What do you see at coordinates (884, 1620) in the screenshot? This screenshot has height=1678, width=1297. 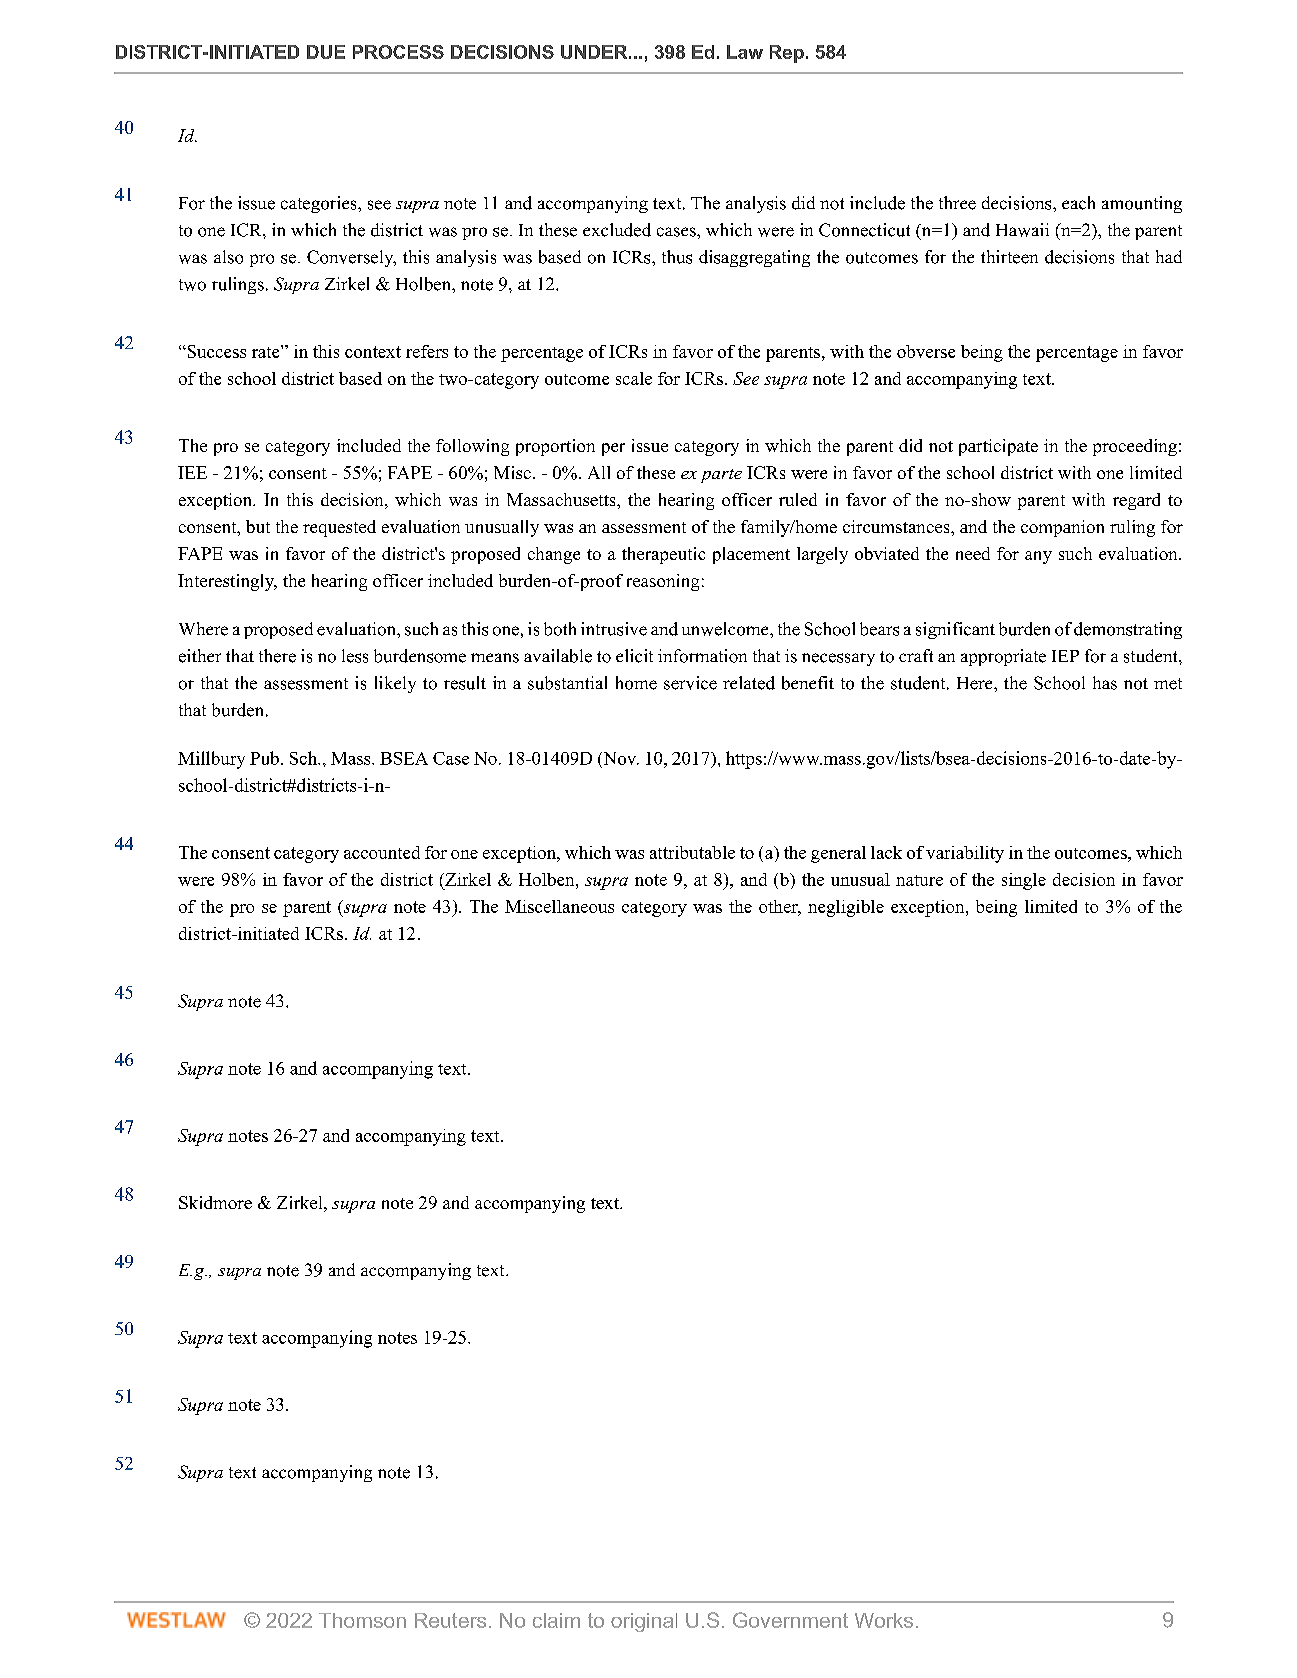 I see `Works` at bounding box center [884, 1620].
